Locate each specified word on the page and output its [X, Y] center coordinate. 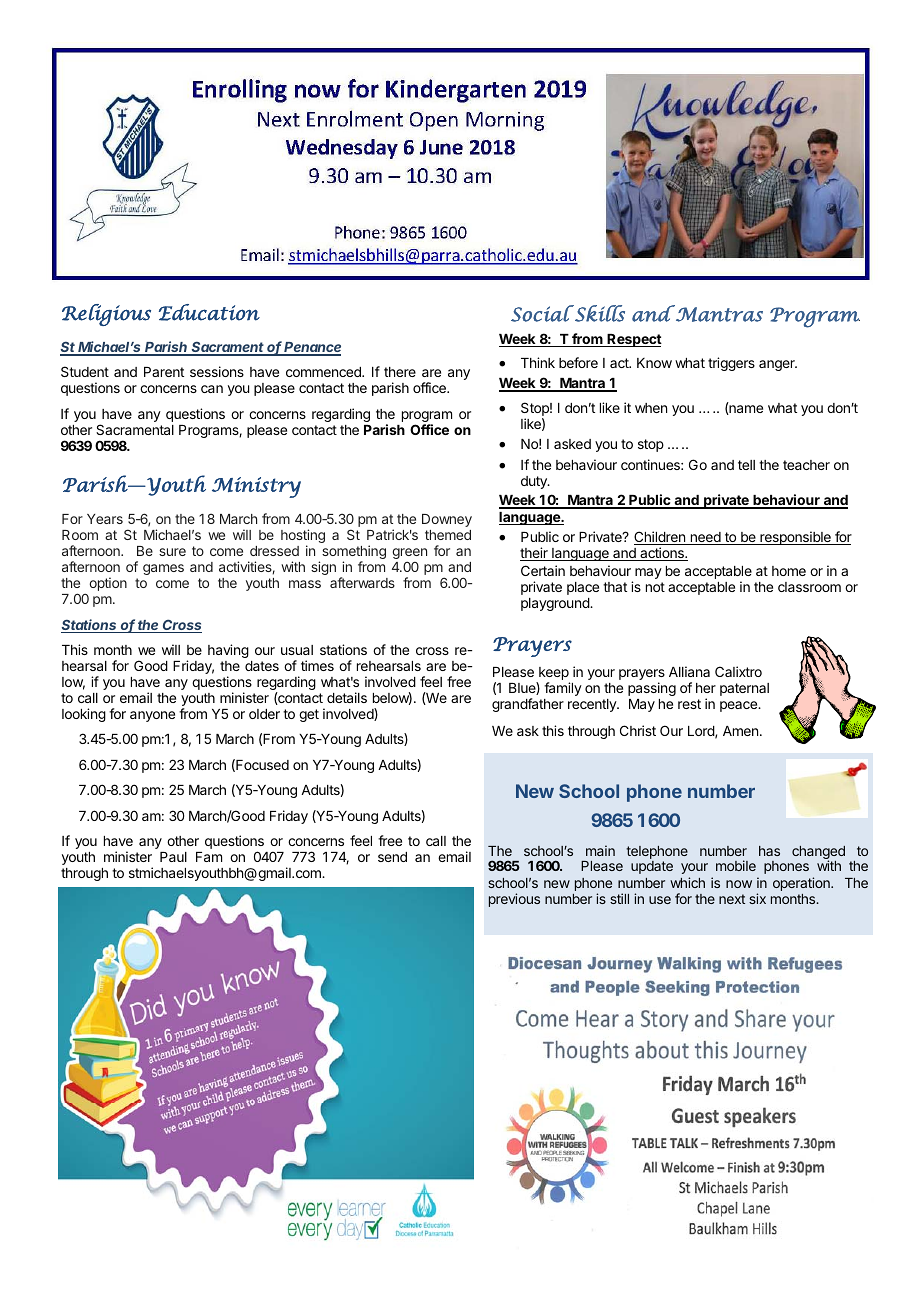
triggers [731, 364]
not [655, 587]
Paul [173, 857]
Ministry [256, 487]
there [400, 372]
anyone [152, 716]
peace [739, 706]
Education [209, 312]
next [732, 899]
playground [556, 604]
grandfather [528, 705]
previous [514, 900]
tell [746, 465]
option [108, 584]
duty [535, 482]
